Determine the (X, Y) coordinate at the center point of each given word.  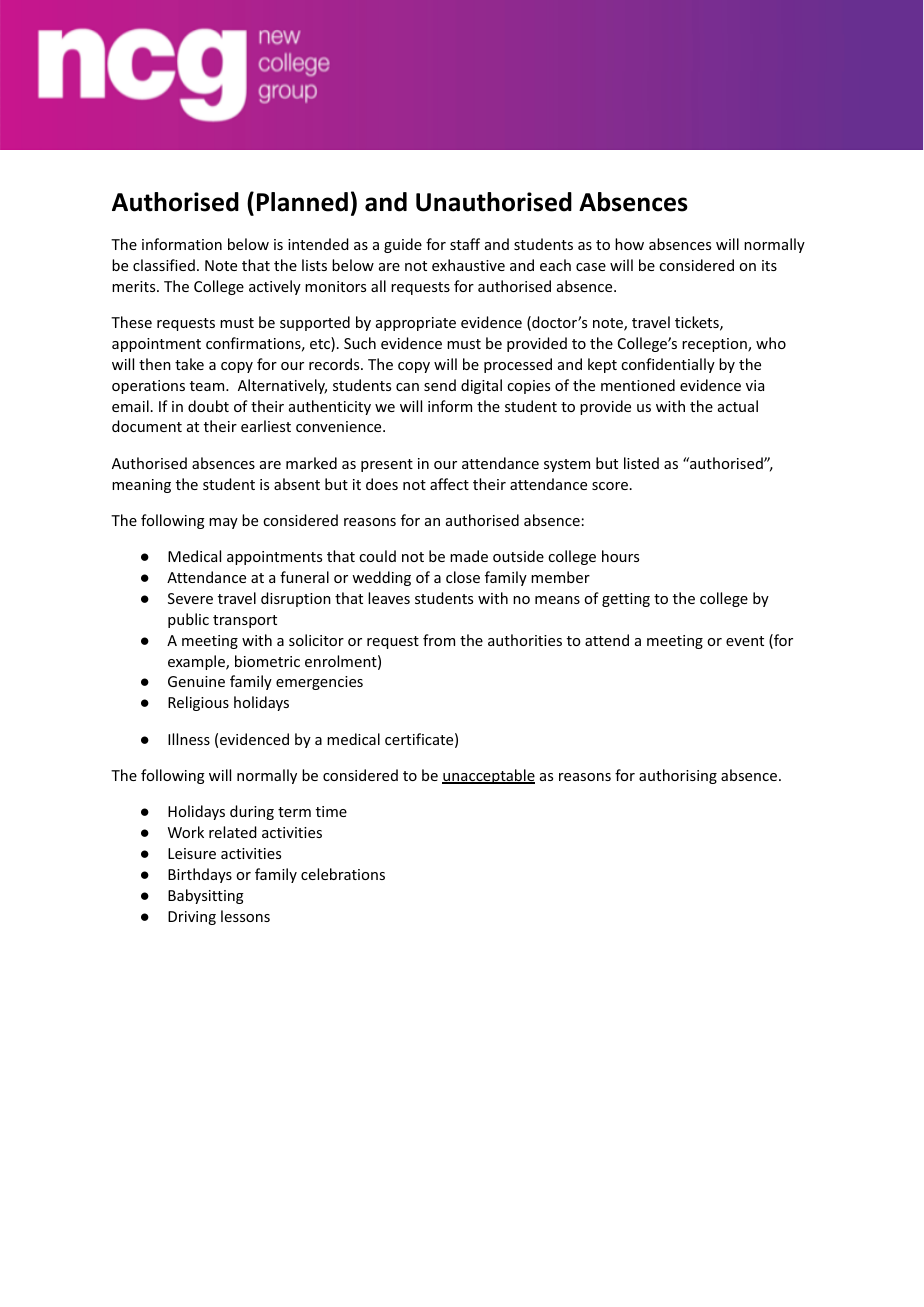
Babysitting (206, 896)
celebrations (343, 874)
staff (465, 244)
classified (164, 265)
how (629, 244)
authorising (678, 776)
